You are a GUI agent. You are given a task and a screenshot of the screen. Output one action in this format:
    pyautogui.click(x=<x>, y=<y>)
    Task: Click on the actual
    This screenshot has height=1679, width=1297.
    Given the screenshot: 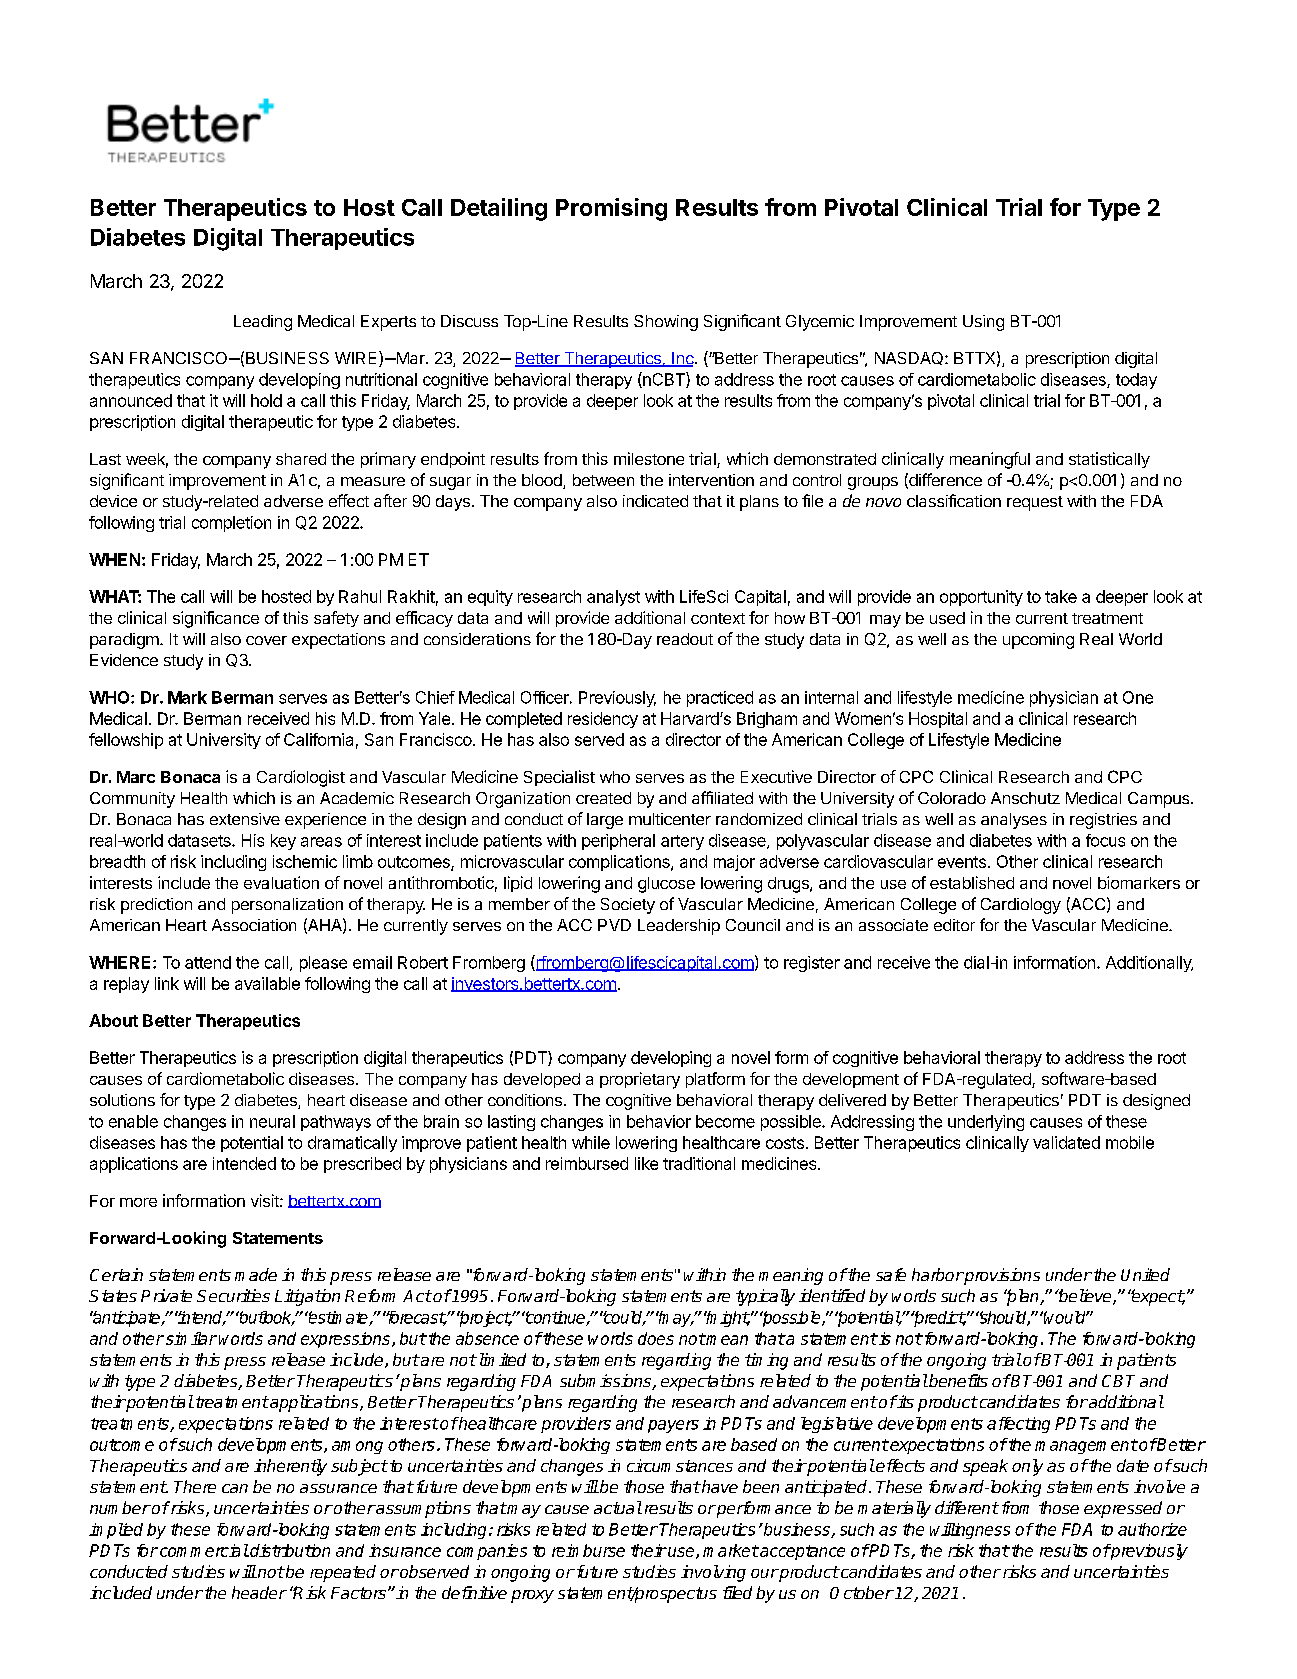 What is the action you would take?
    pyautogui.click(x=618, y=1507)
